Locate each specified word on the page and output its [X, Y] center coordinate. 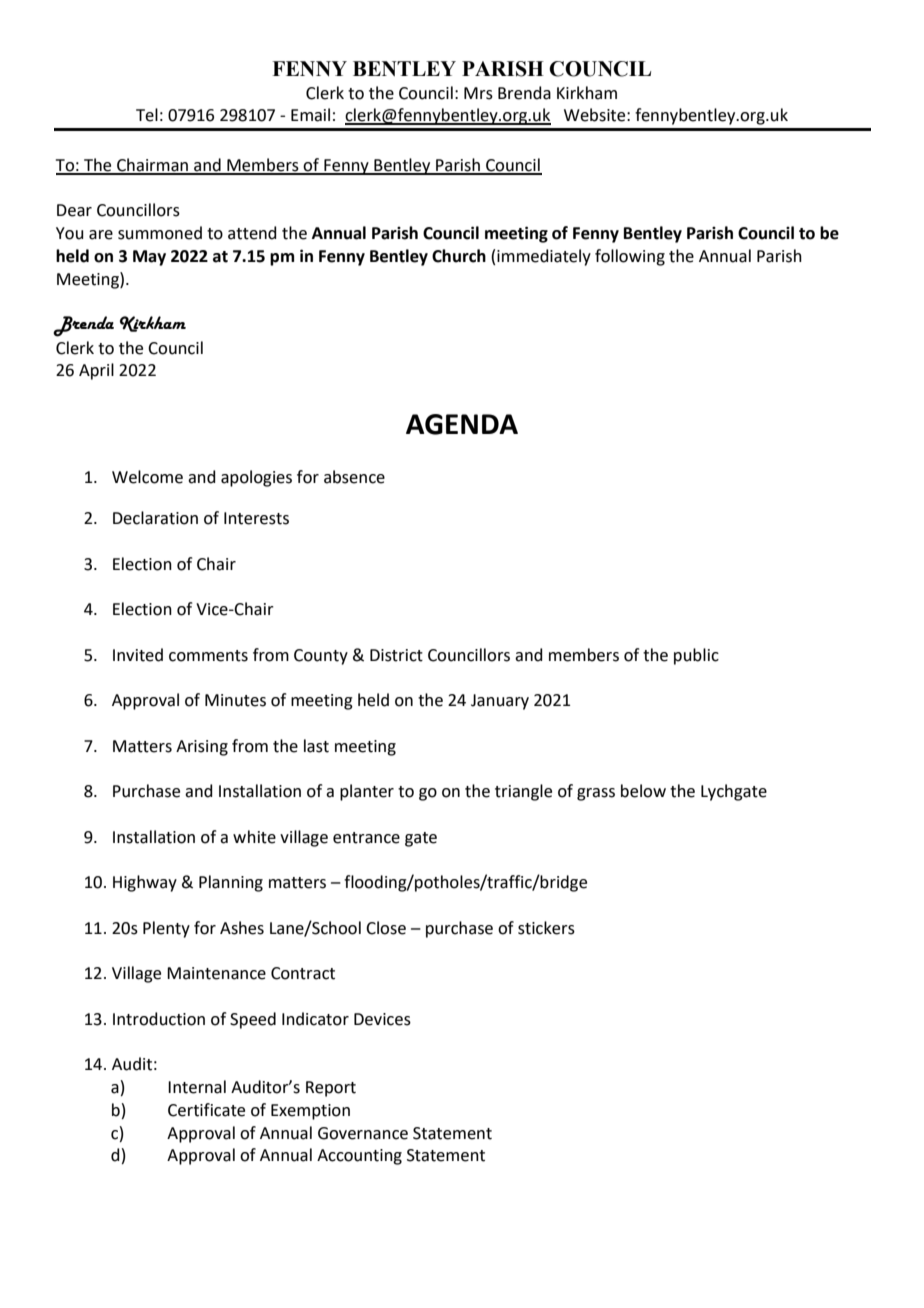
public [696, 656]
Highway [145, 883]
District [396, 655]
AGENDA [462, 424]
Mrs [478, 93]
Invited [138, 655]
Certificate [206, 1110]
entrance [366, 838]
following [630, 257]
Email [310, 115]
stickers [546, 928]
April [96, 371]
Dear [74, 210]
